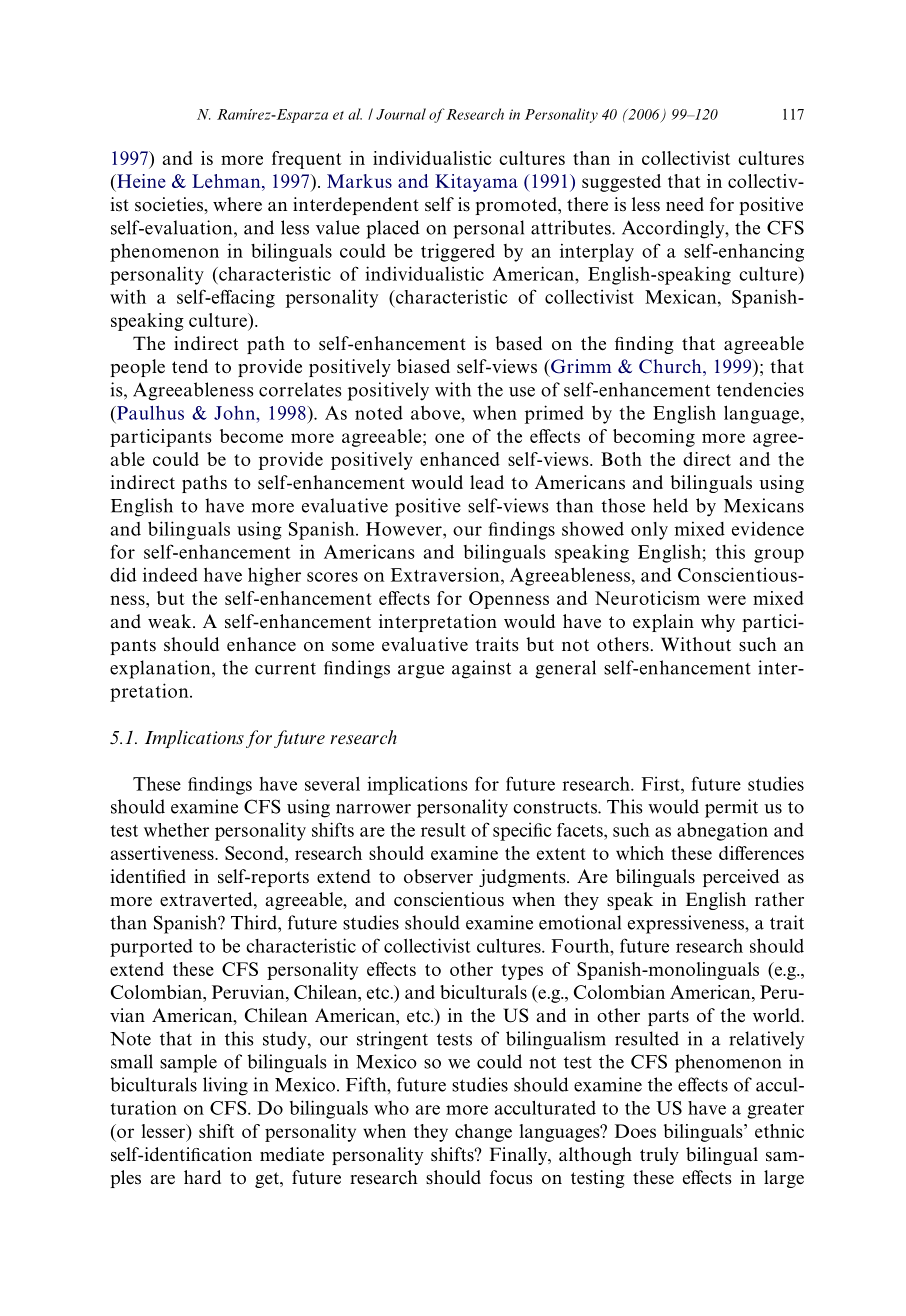 The height and width of the page is (1316, 906). What do you see at coordinates (483, 1133) in the page?
I see `change` at bounding box center [483, 1133].
